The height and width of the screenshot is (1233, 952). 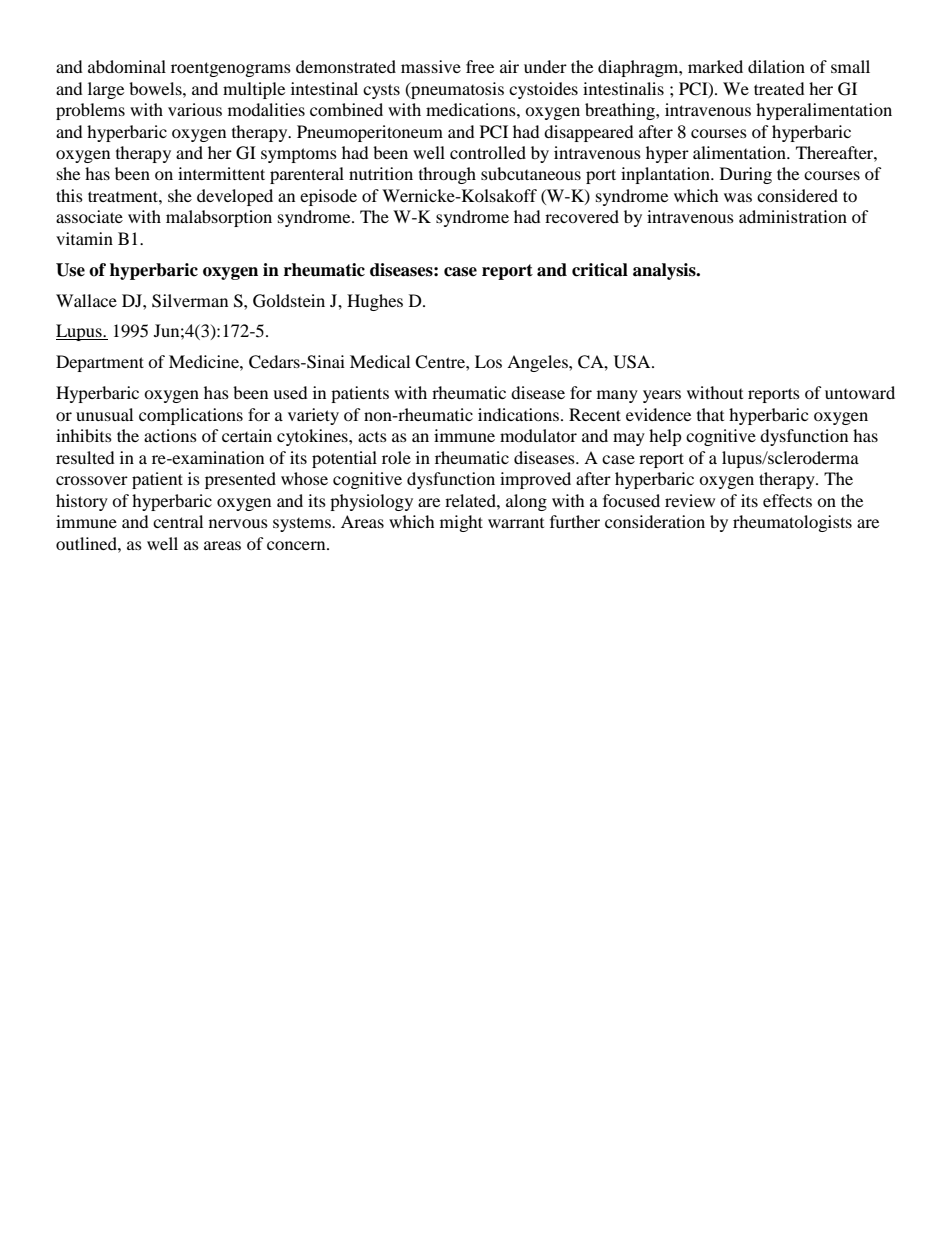 What do you see at coordinates (779, 88) in the screenshot?
I see `treated` at bounding box center [779, 88].
